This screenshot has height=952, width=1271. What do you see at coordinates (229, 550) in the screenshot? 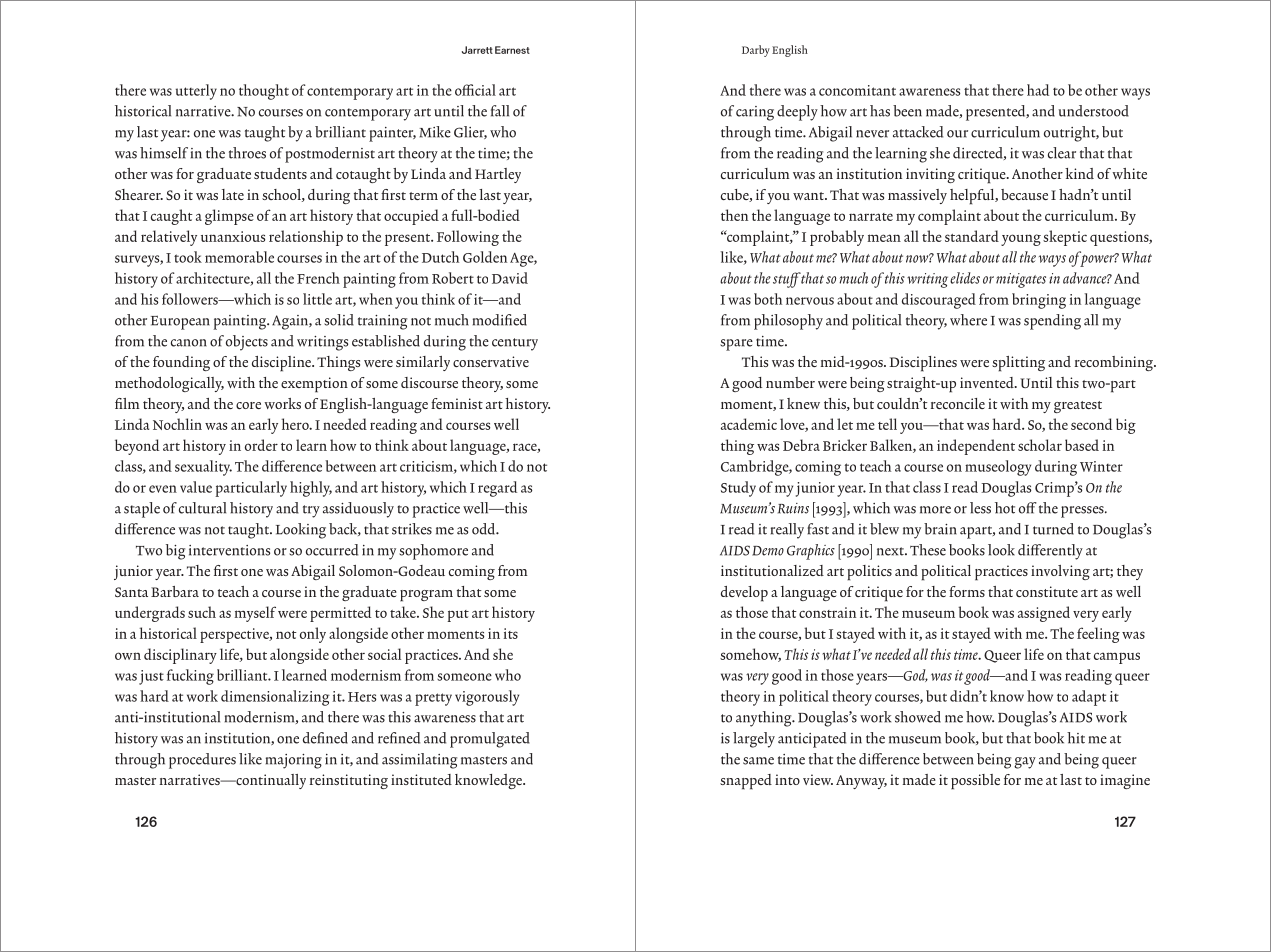
I see `interventions` at bounding box center [229, 550].
